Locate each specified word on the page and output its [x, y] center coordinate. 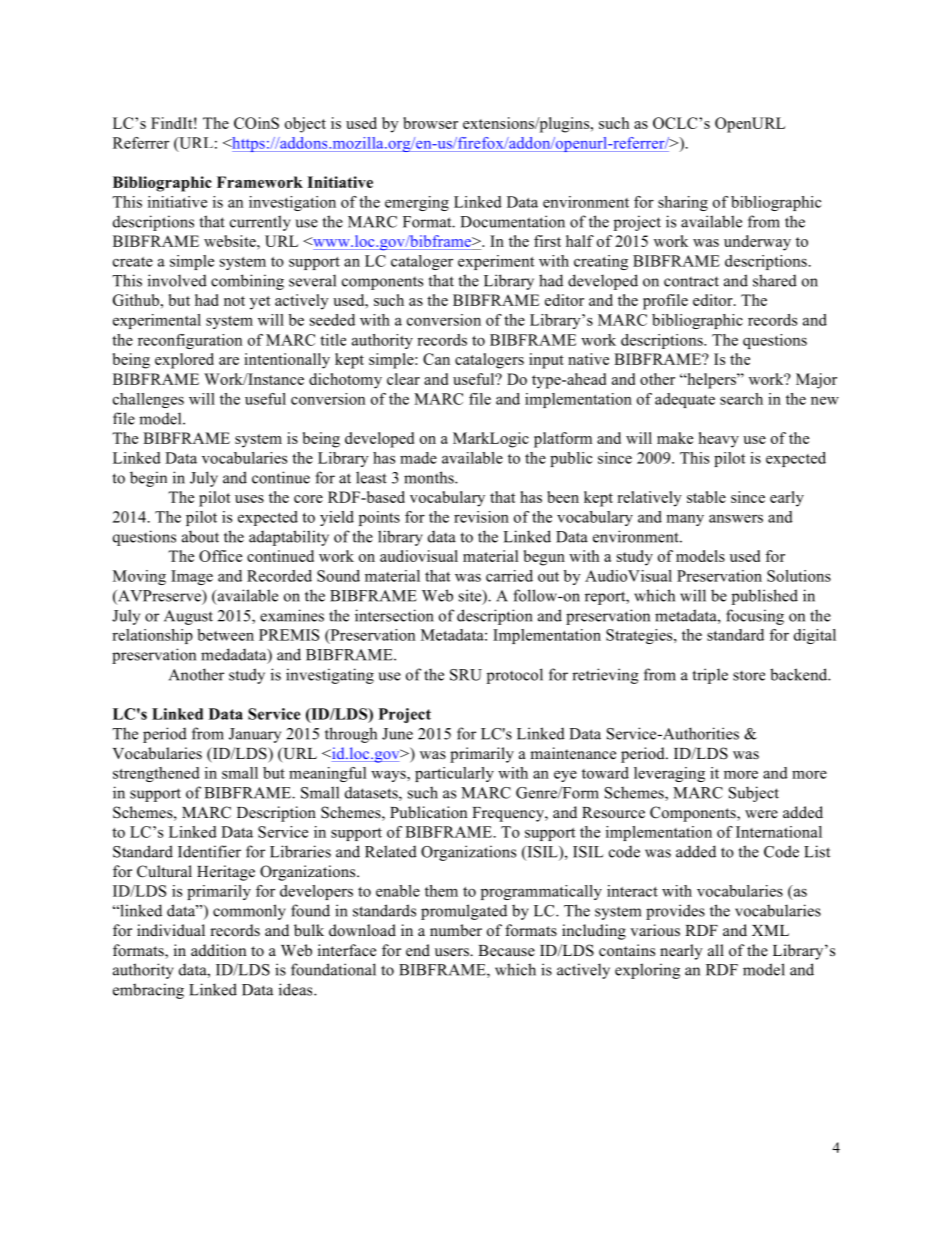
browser [430, 123]
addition [218, 950]
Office [220, 556]
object [305, 125]
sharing [683, 203]
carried [509, 576]
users [453, 952]
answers [736, 518]
